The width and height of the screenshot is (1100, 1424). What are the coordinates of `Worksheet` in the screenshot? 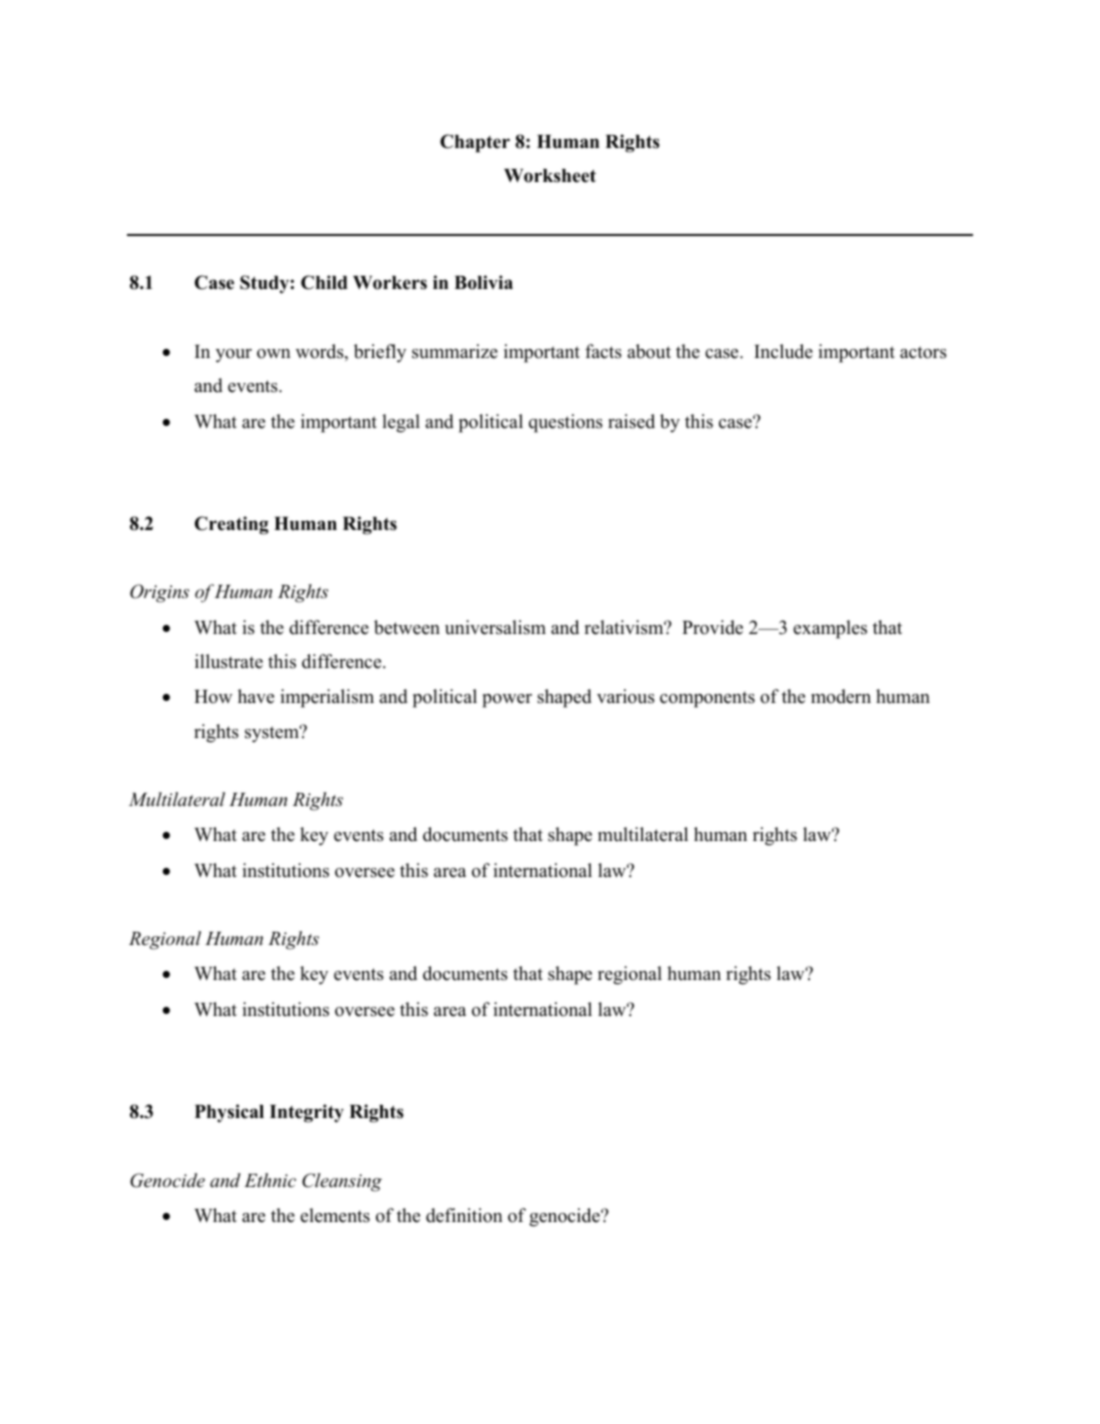 It's located at (550, 176).
